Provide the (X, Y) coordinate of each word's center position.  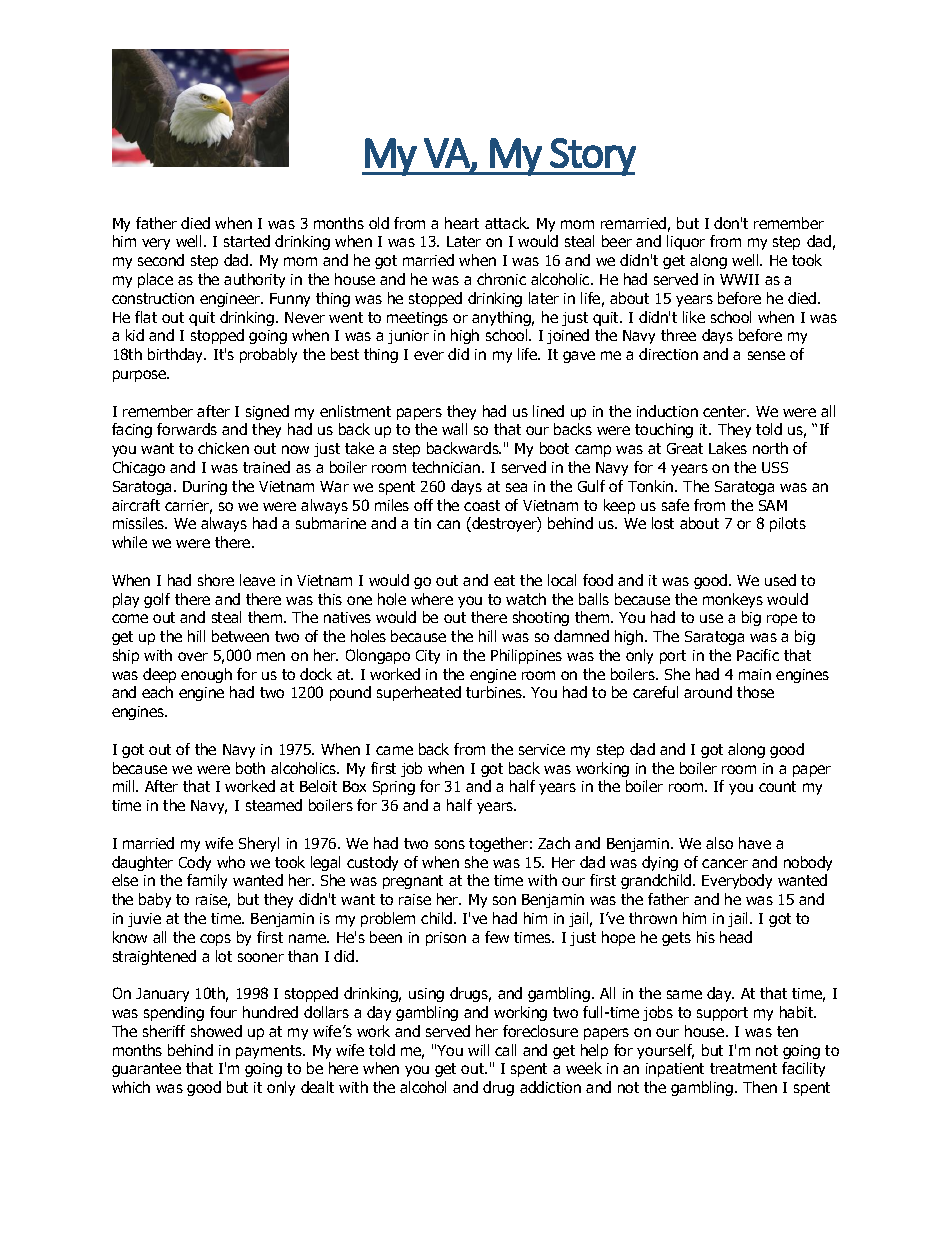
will (478, 1050)
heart (462, 223)
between (240, 636)
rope (782, 620)
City (428, 657)
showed (216, 1031)
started (247, 241)
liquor (686, 242)
